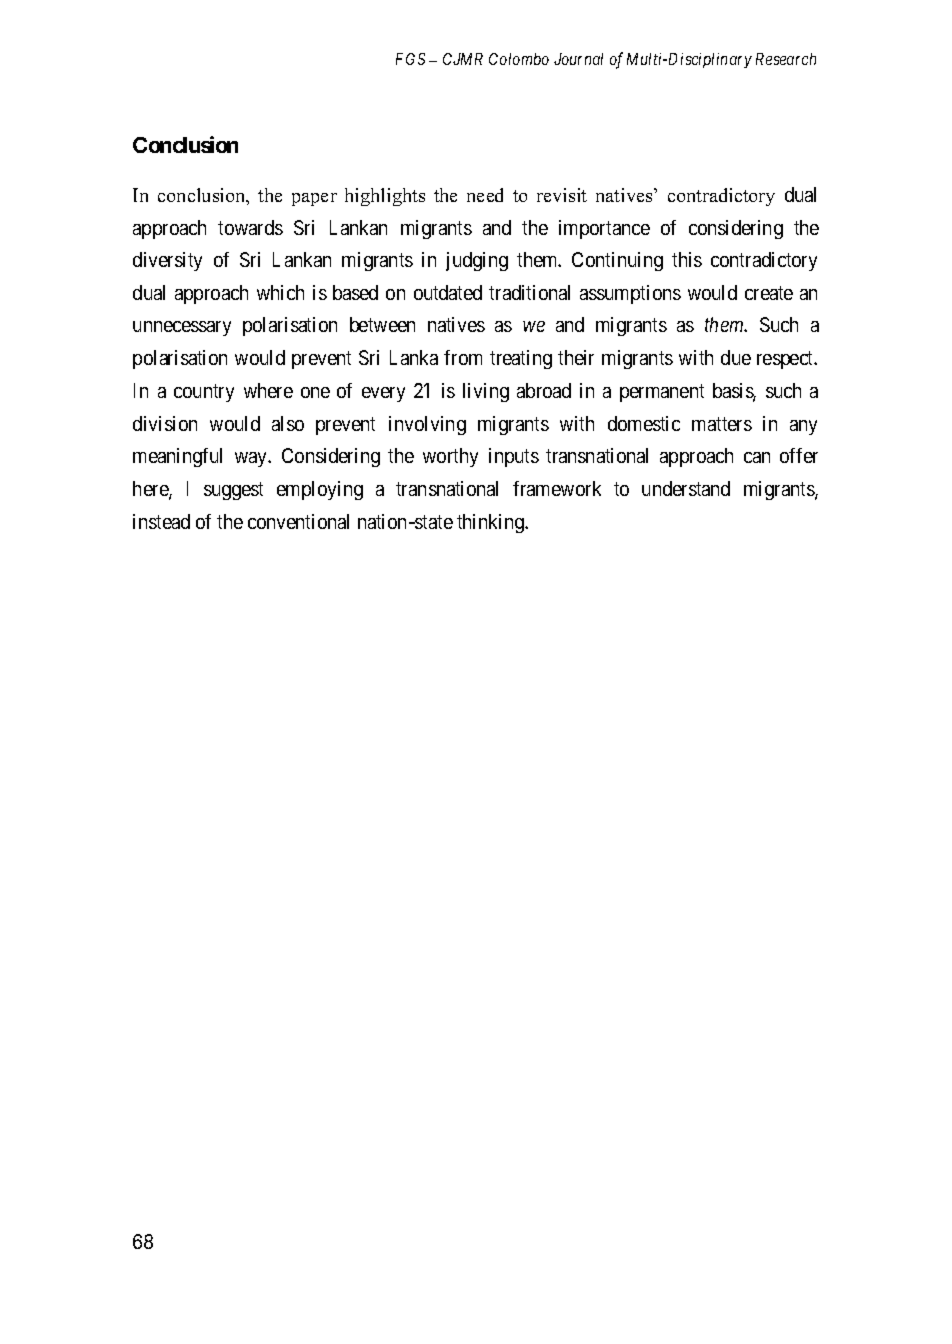  What do you see at coordinates (233, 491) in the document?
I see `suggest` at bounding box center [233, 491].
